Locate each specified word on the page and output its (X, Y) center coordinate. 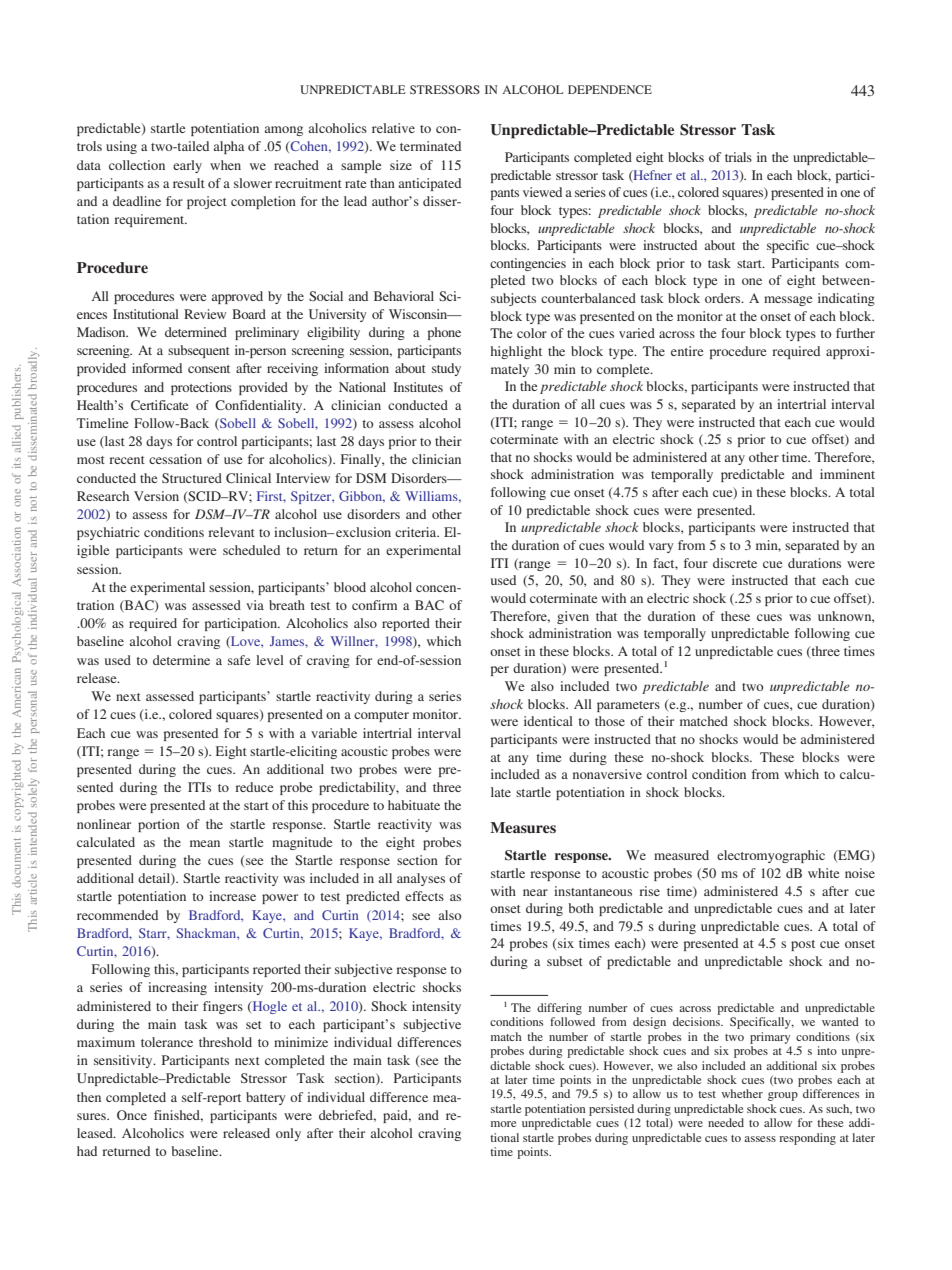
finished (178, 1116)
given (573, 617)
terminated (430, 146)
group (783, 1096)
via (255, 605)
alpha (229, 147)
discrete (735, 563)
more (503, 1124)
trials (738, 157)
